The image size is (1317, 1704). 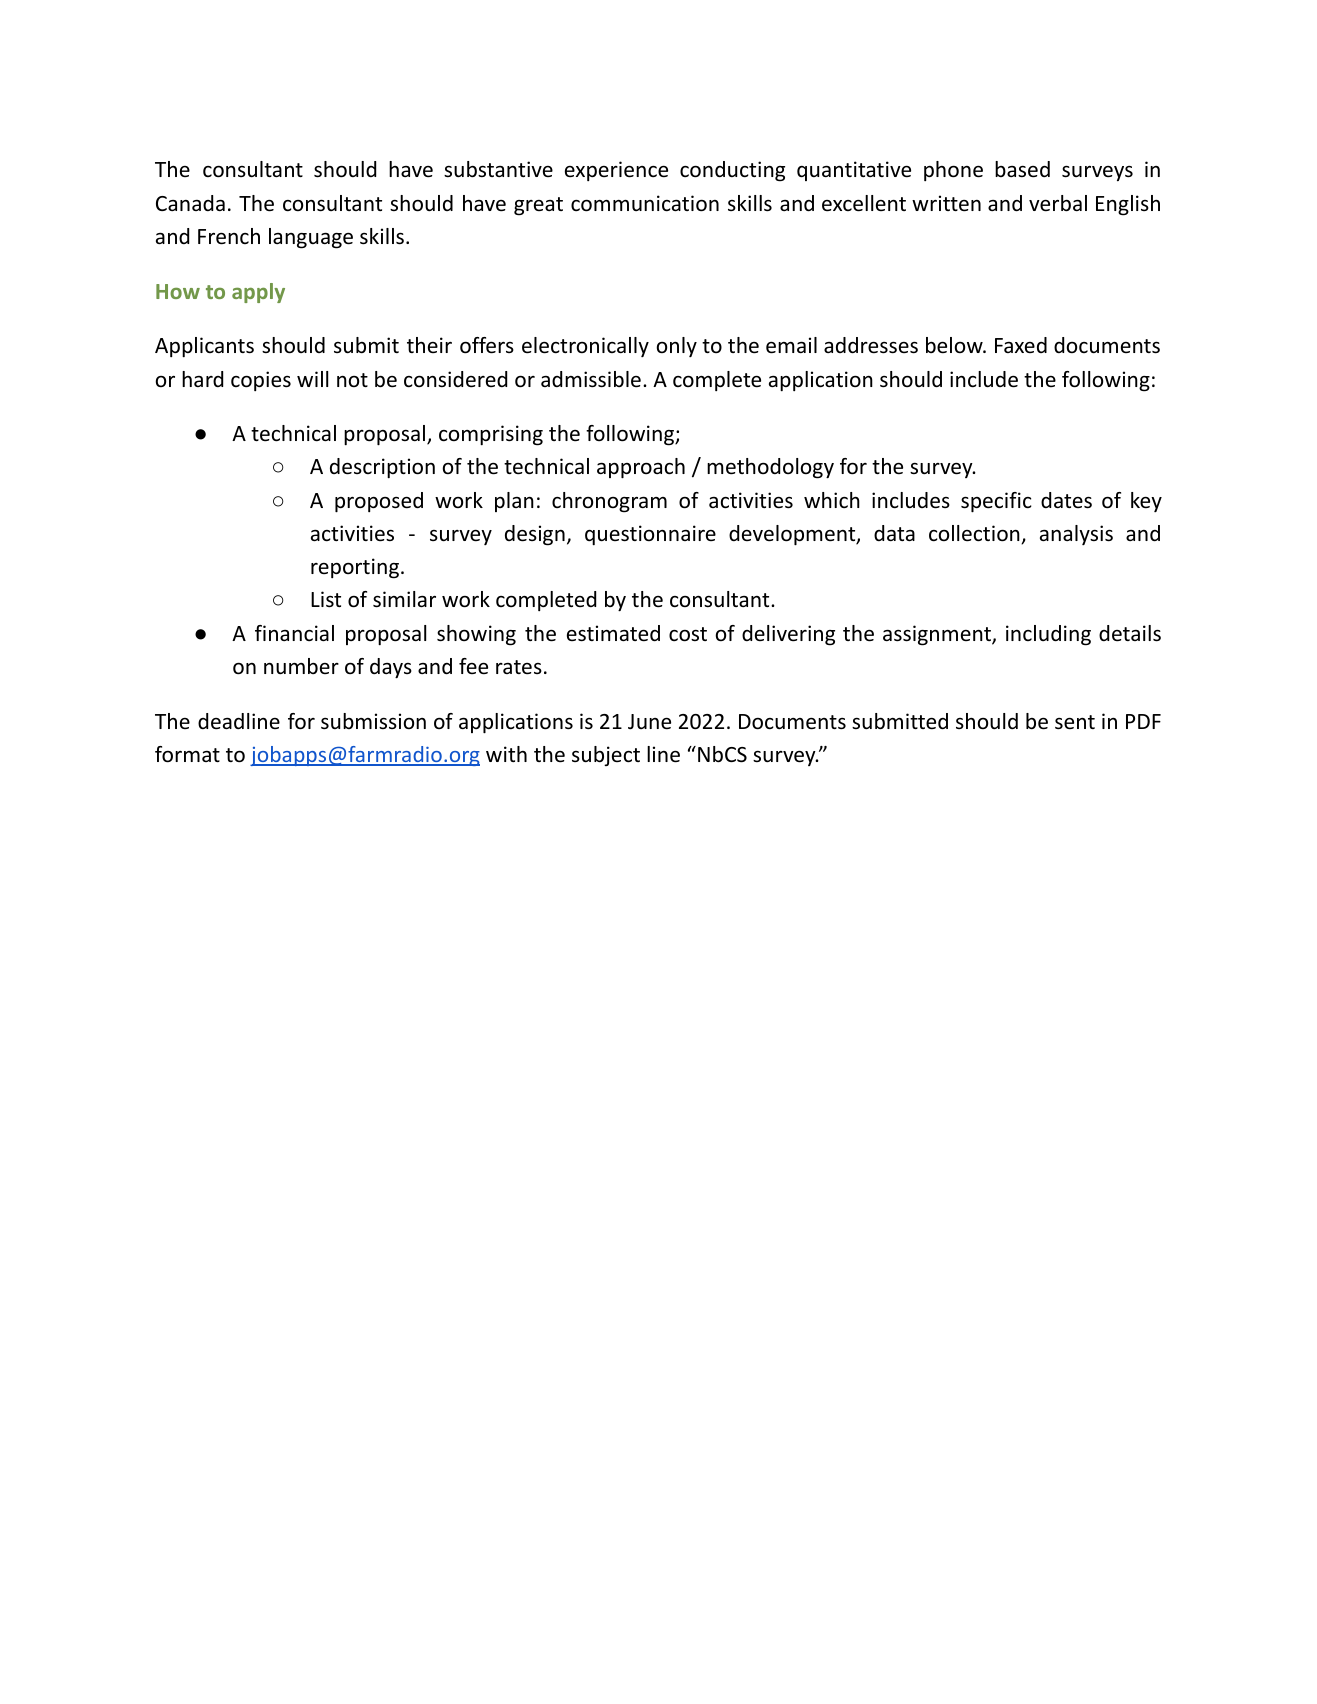 I want to click on questionnaire, so click(x=650, y=535).
